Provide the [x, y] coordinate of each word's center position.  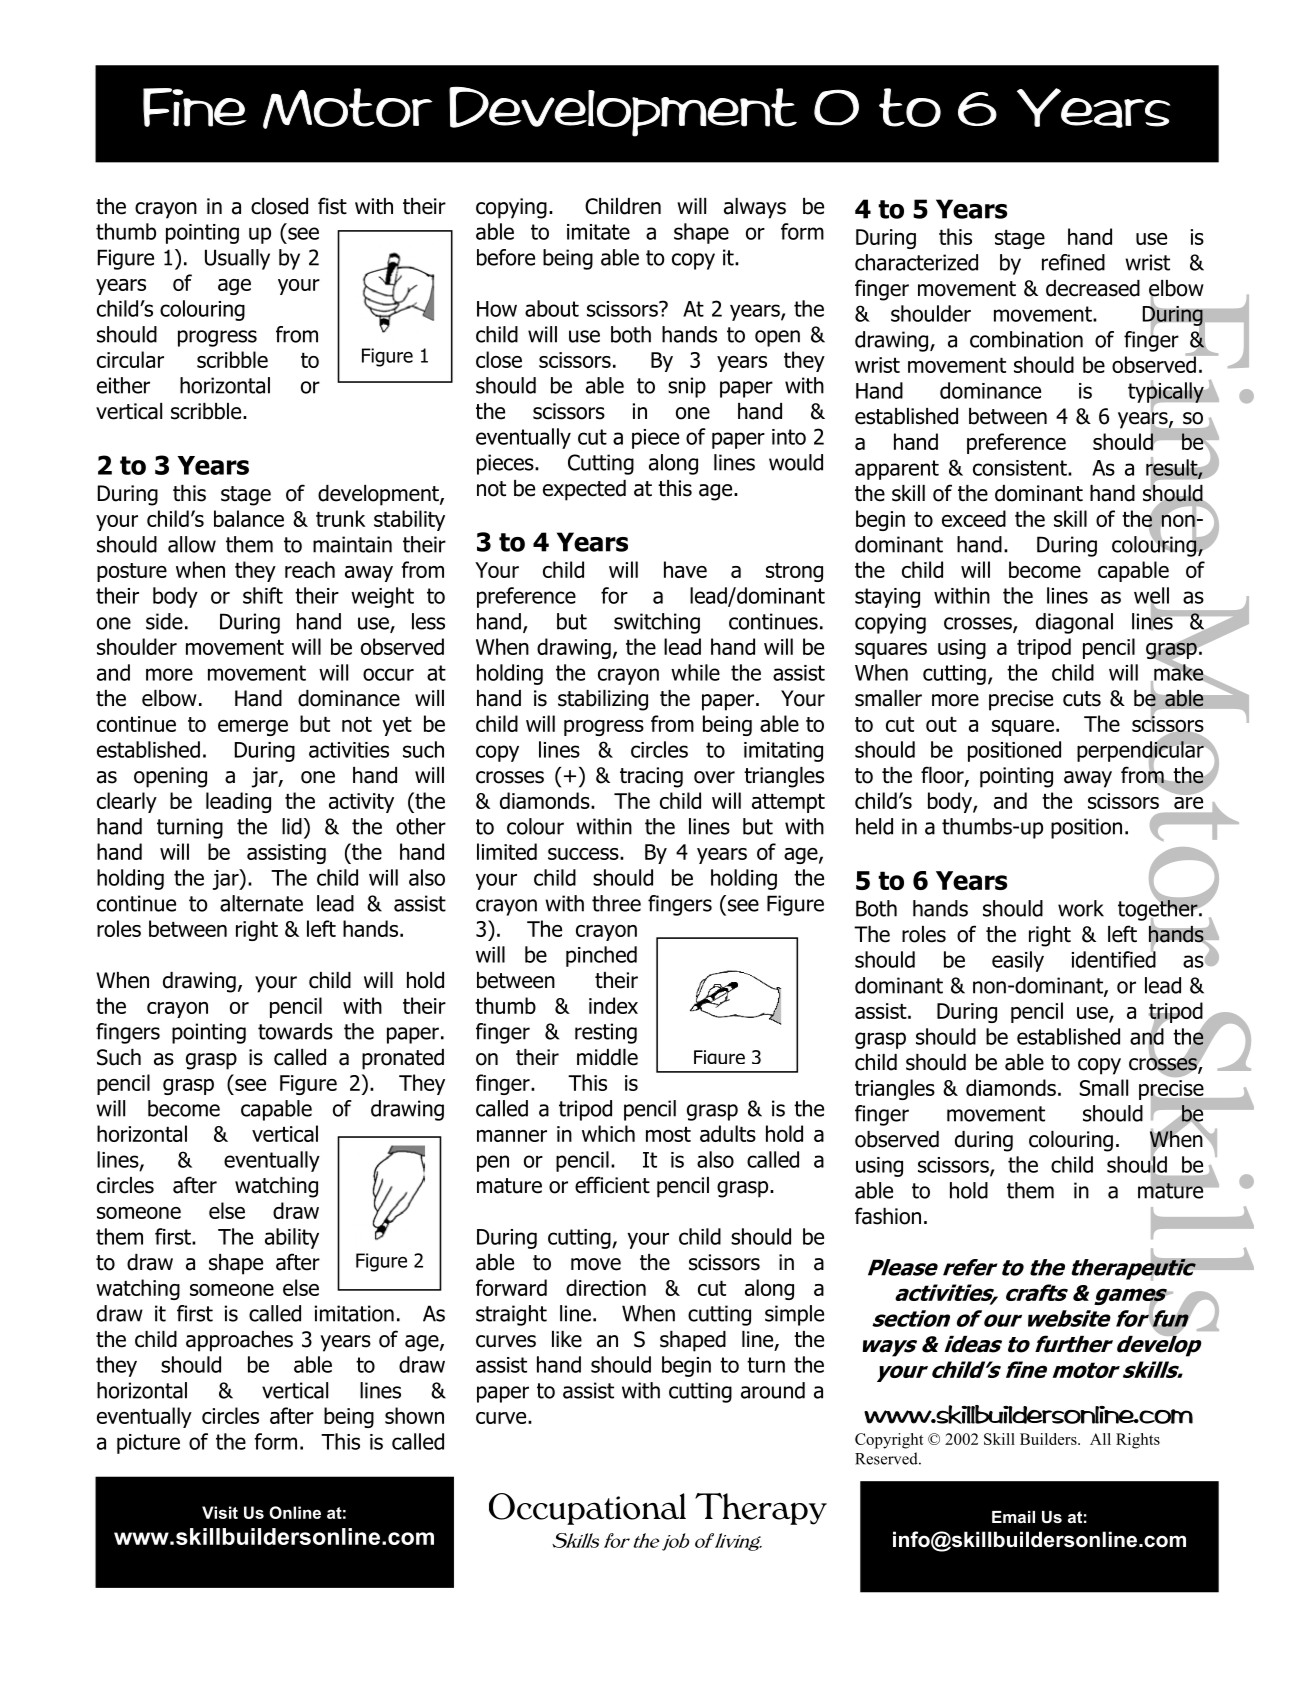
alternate [261, 903]
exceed [974, 518]
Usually [237, 259]
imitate [598, 232]
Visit [220, 1512]
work [1081, 908]
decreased [1093, 288]
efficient [612, 1185]
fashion [888, 1216]
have [685, 569]
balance [249, 518]
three [616, 903]
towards [295, 1031]
